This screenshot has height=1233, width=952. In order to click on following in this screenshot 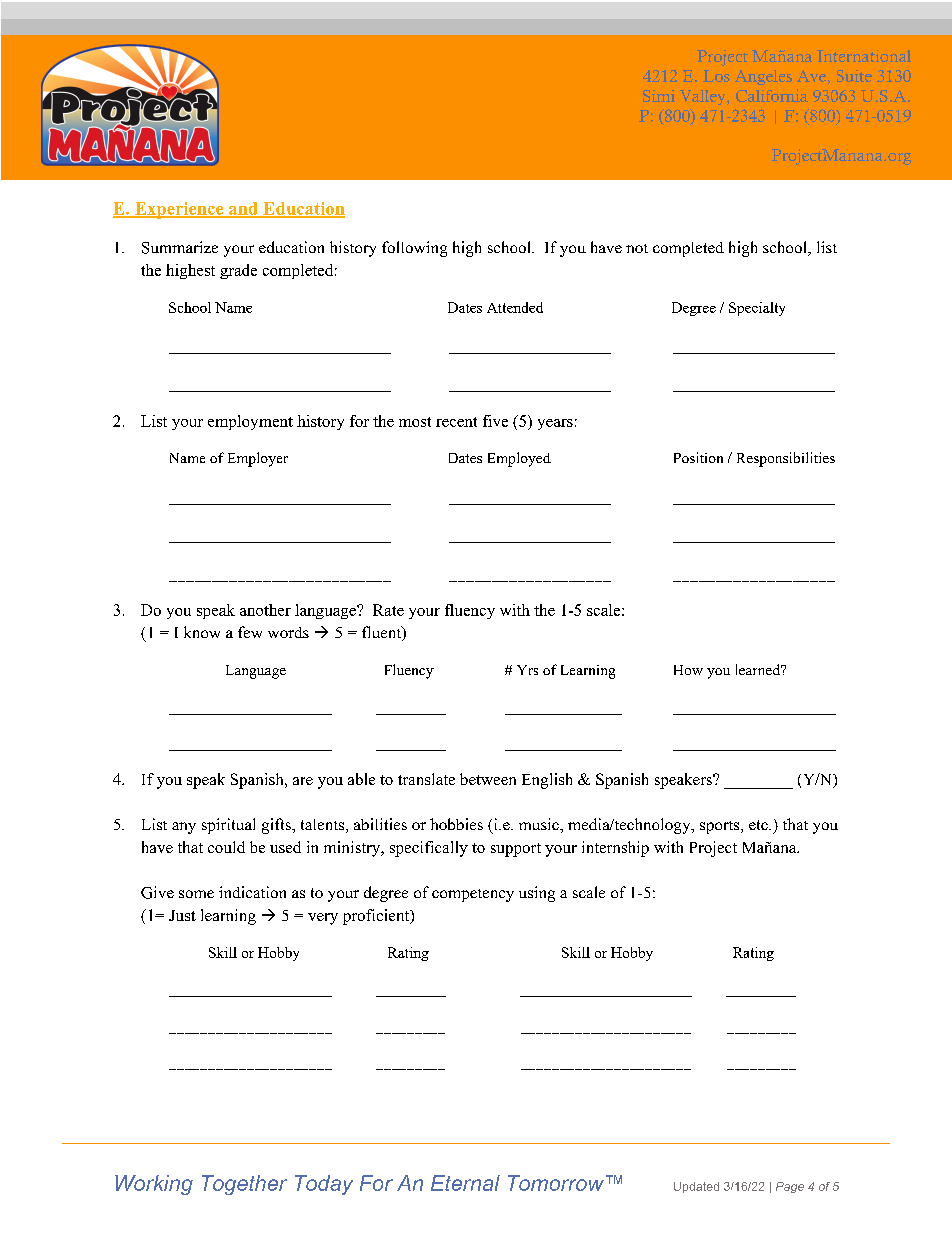, I will do `click(414, 249)`.
